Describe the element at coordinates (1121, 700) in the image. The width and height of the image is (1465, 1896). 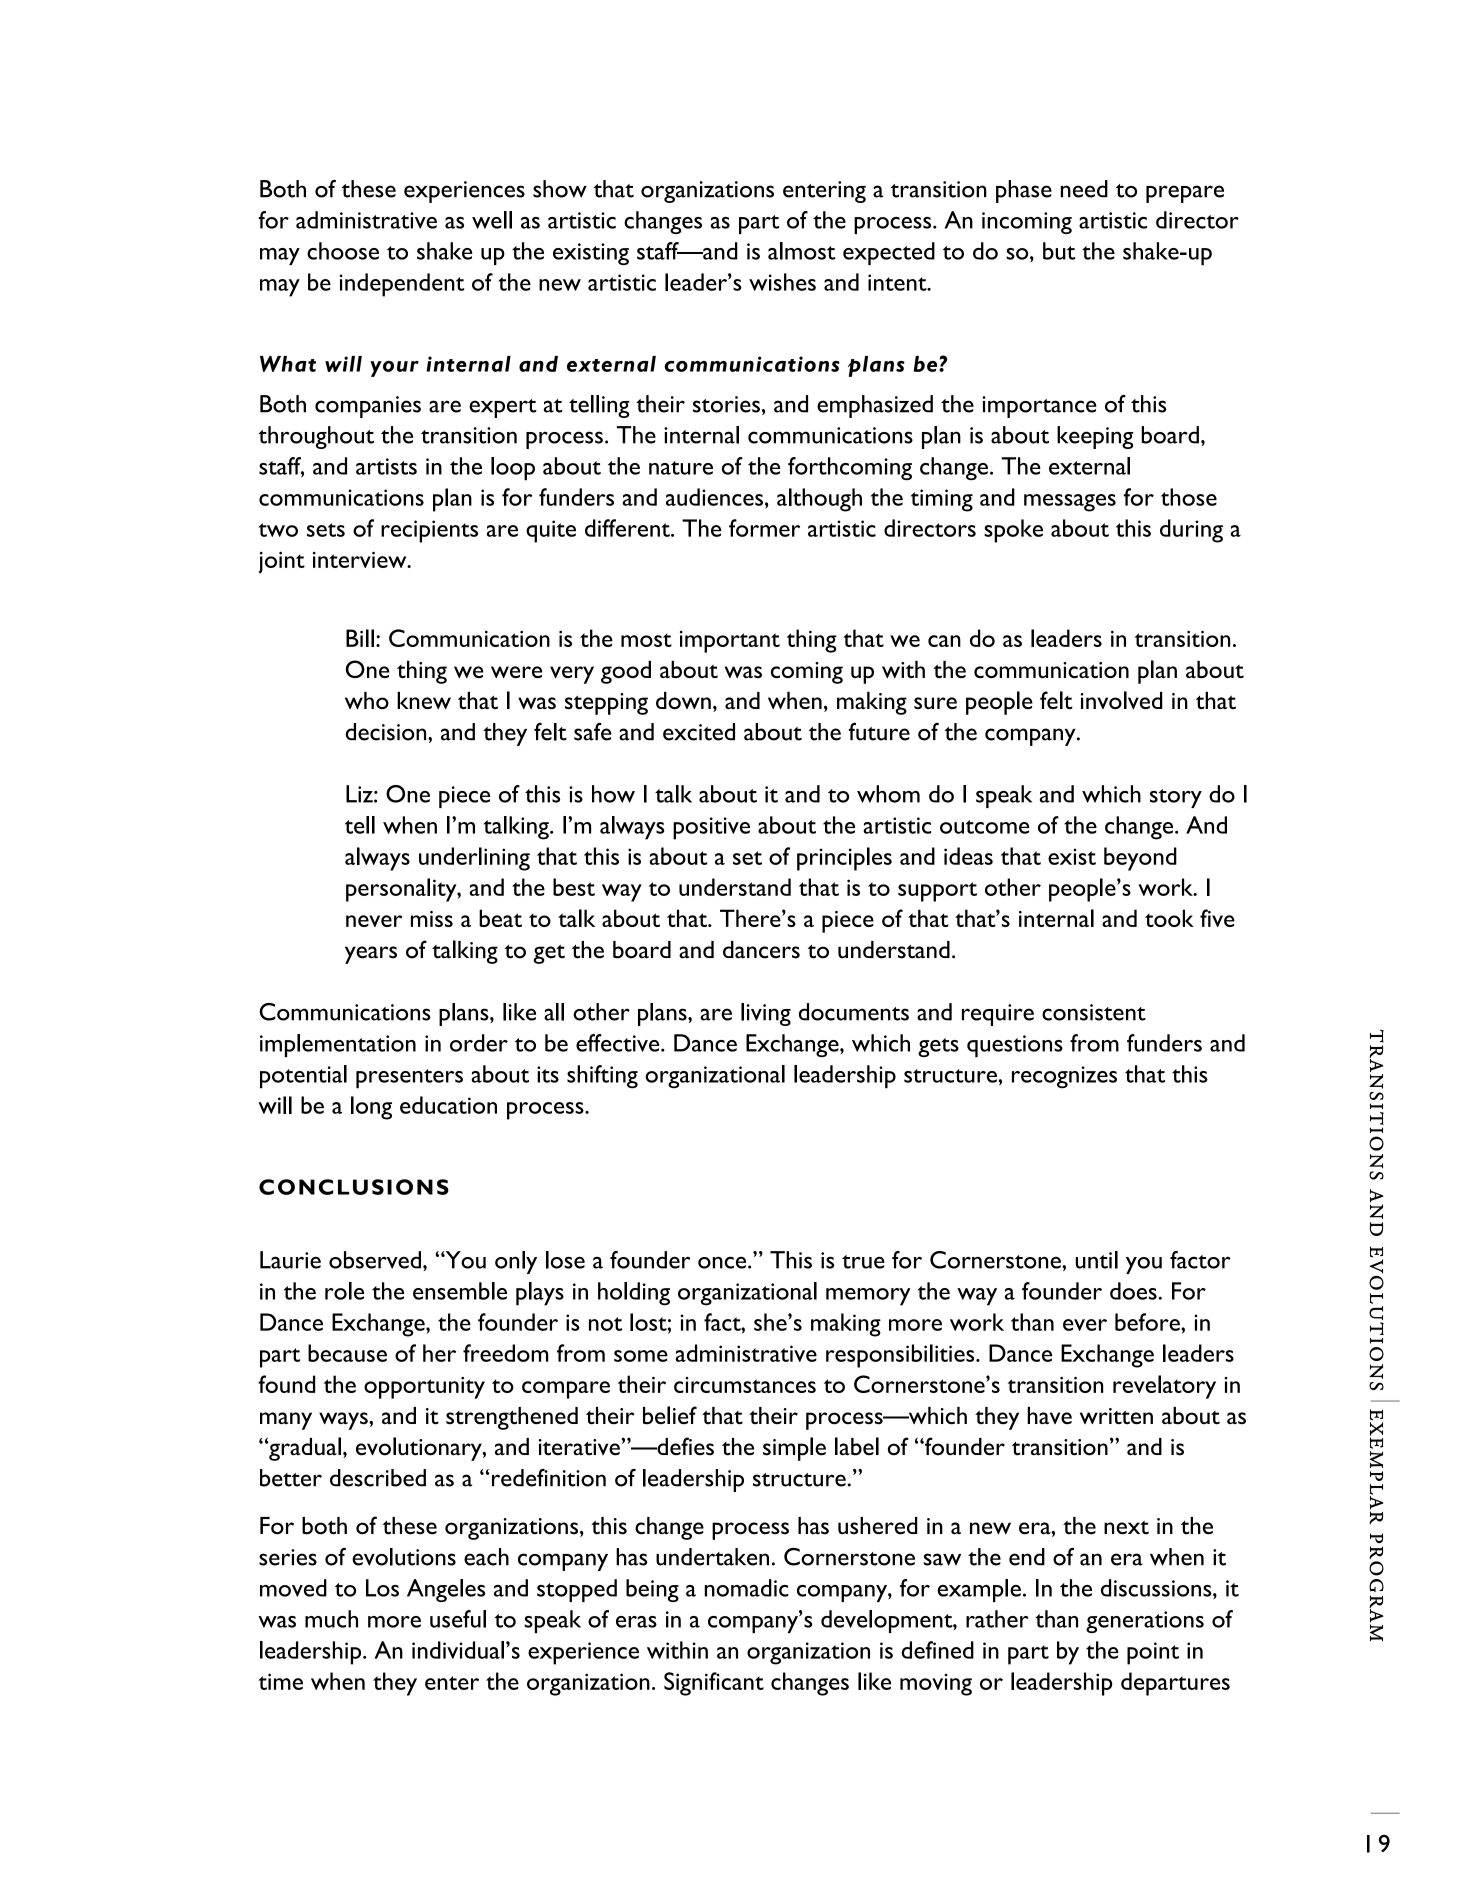
I see `involved` at that location.
